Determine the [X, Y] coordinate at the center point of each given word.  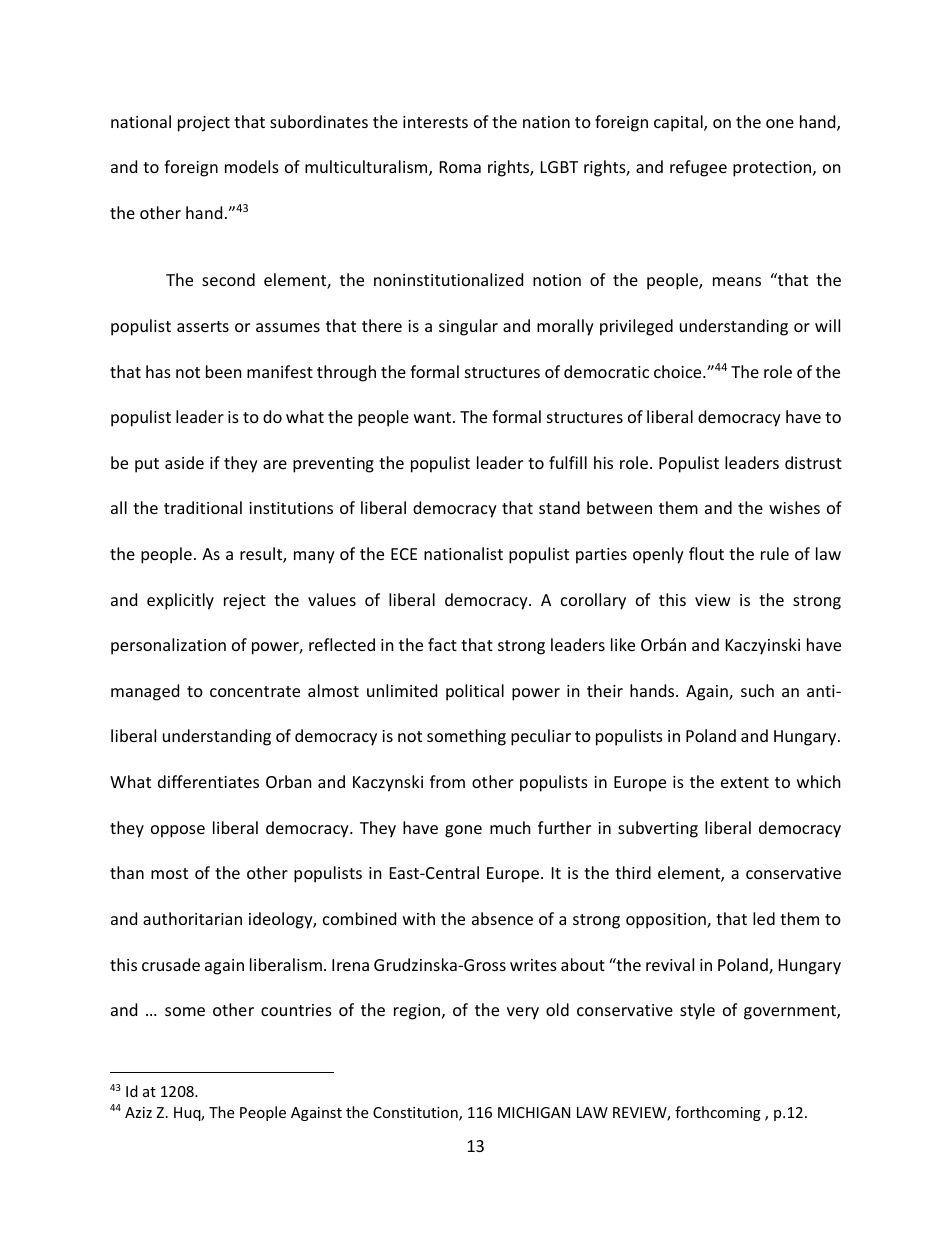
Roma [460, 167]
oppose [178, 831]
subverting [658, 829]
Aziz [138, 1112]
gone [463, 831]
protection [773, 169]
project [204, 124]
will [827, 325]
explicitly [180, 601]
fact [442, 644]
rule [775, 553]
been [224, 371]
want [434, 417]
